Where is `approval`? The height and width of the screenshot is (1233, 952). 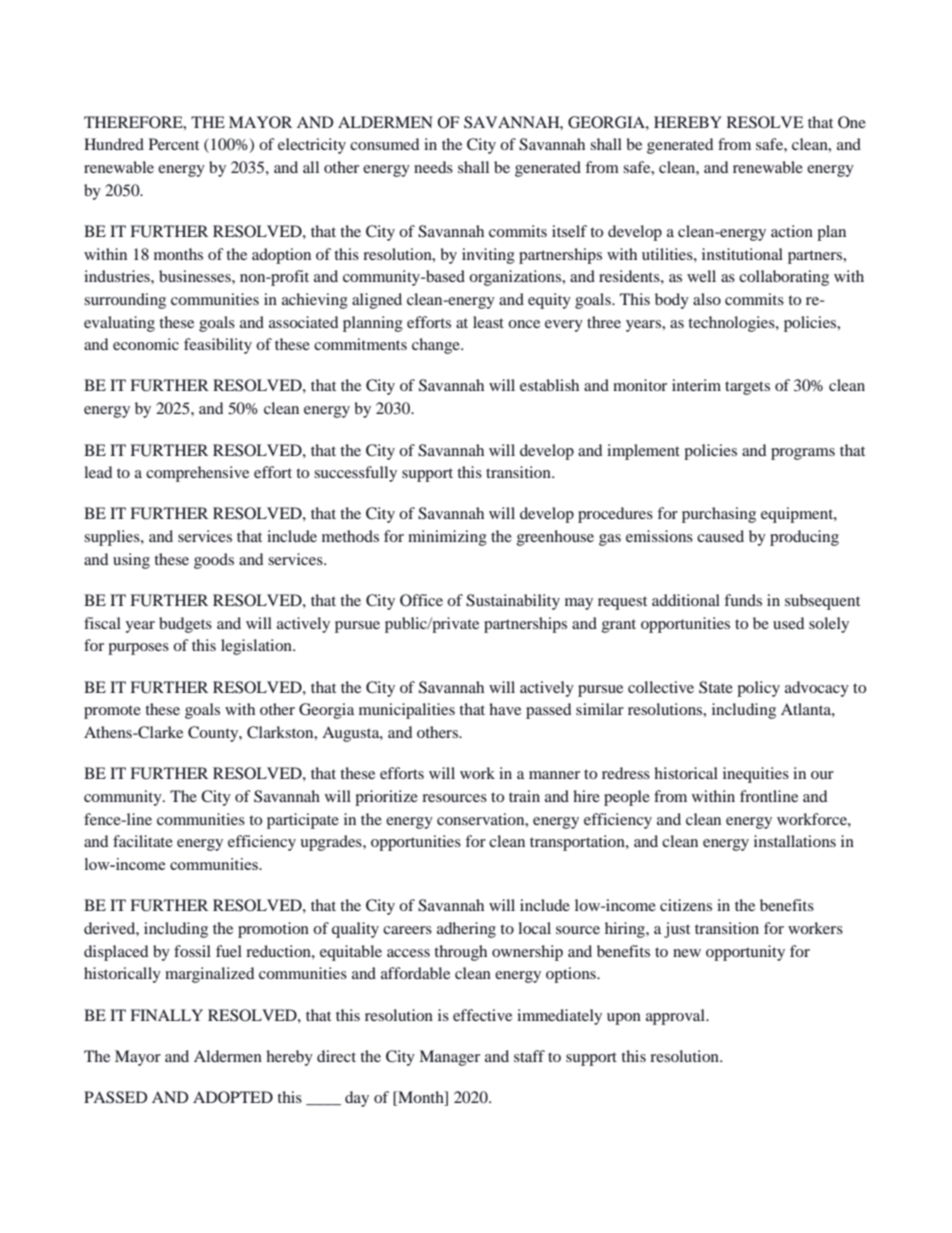
approval is located at coordinates (676, 1017).
